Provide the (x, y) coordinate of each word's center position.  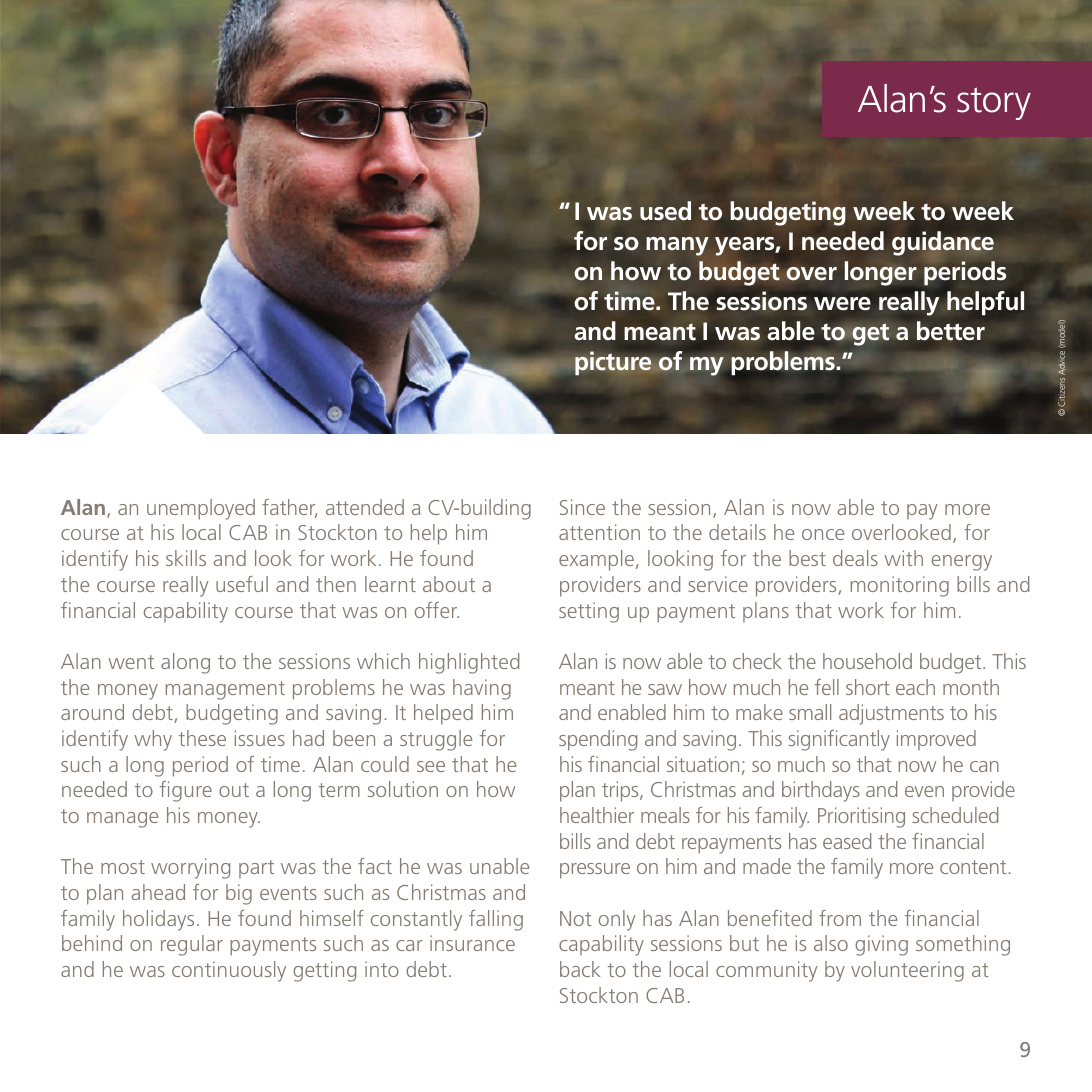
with (903, 558)
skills (186, 558)
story (994, 103)
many (677, 246)
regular (192, 945)
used (665, 211)
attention (599, 532)
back (580, 969)
